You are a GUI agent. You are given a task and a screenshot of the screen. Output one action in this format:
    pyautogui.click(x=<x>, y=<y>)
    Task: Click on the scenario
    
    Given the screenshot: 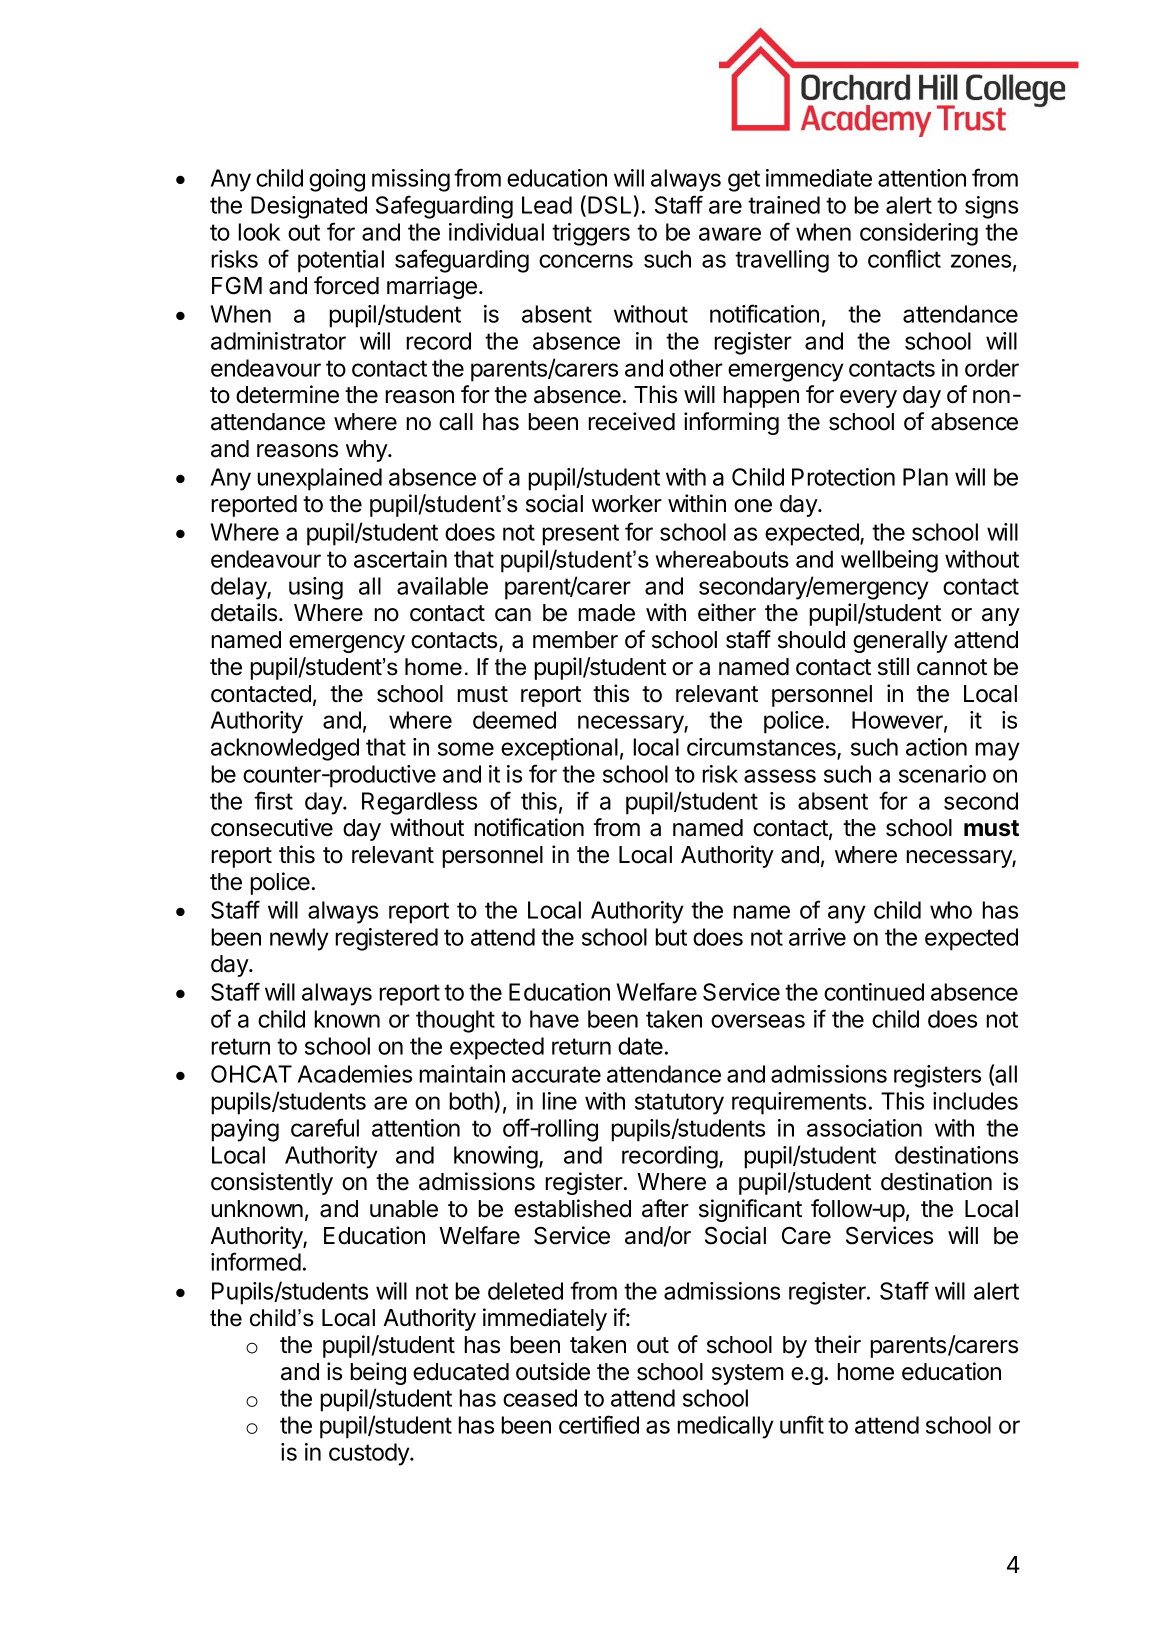 What is the action you would take?
    pyautogui.click(x=942, y=774)
